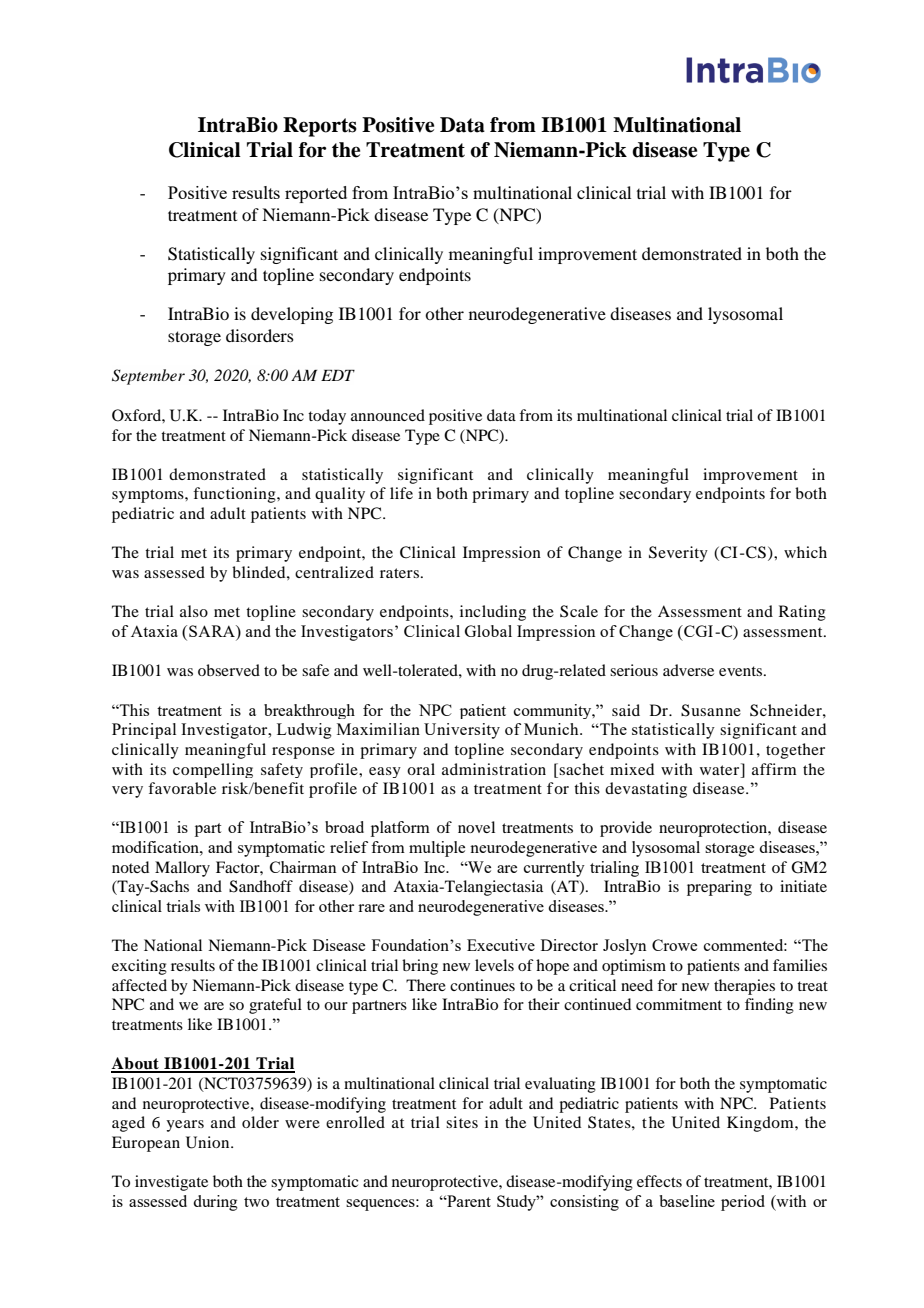 The width and height of the screenshot is (924, 1308). What do you see at coordinates (209, 1142) in the screenshot?
I see `Union` at bounding box center [209, 1142].
